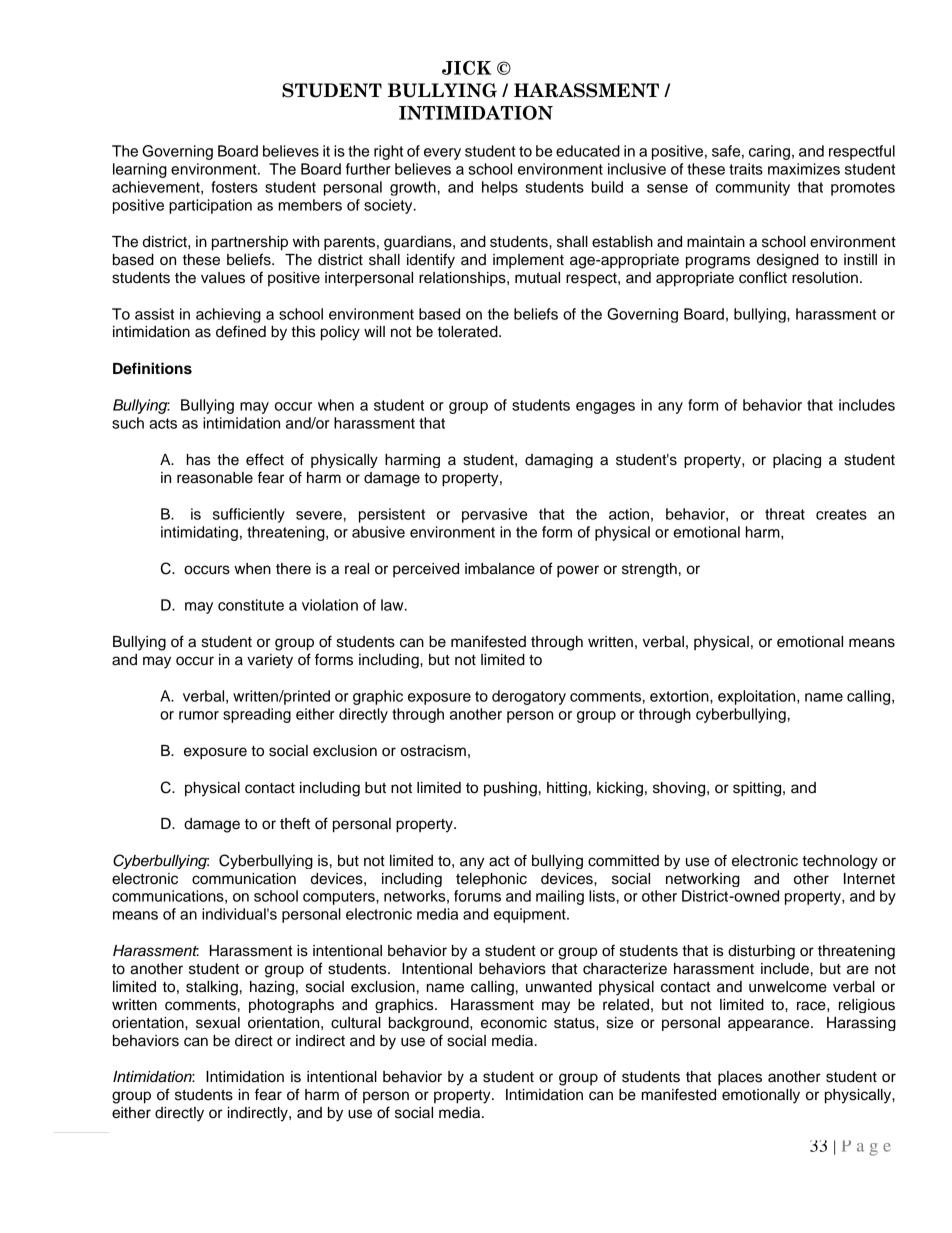 The image size is (952, 1233). Describe the element at coordinates (500, 188) in the screenshot. I see `helps` at that location.
